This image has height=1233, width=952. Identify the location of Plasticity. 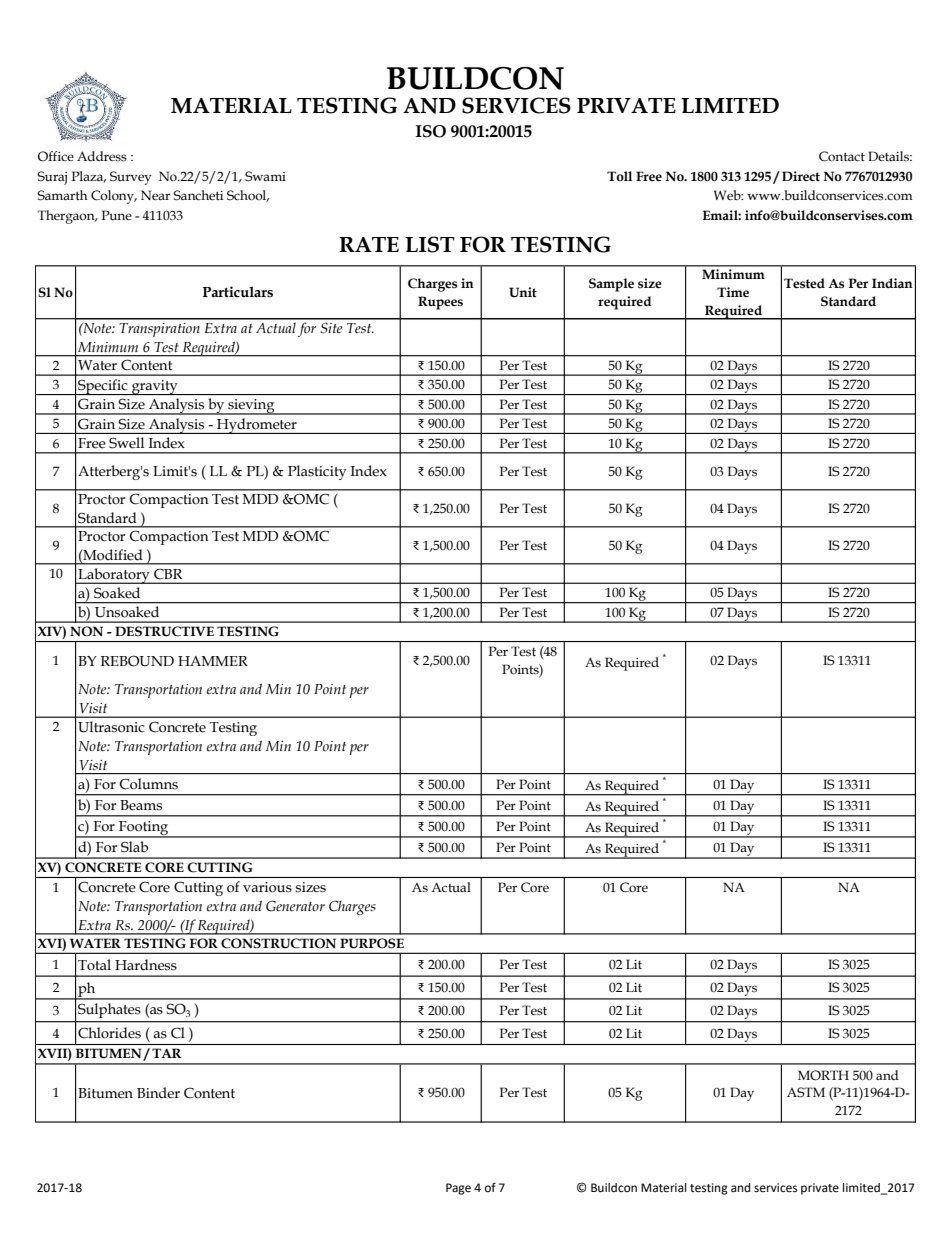
(317, 472).
